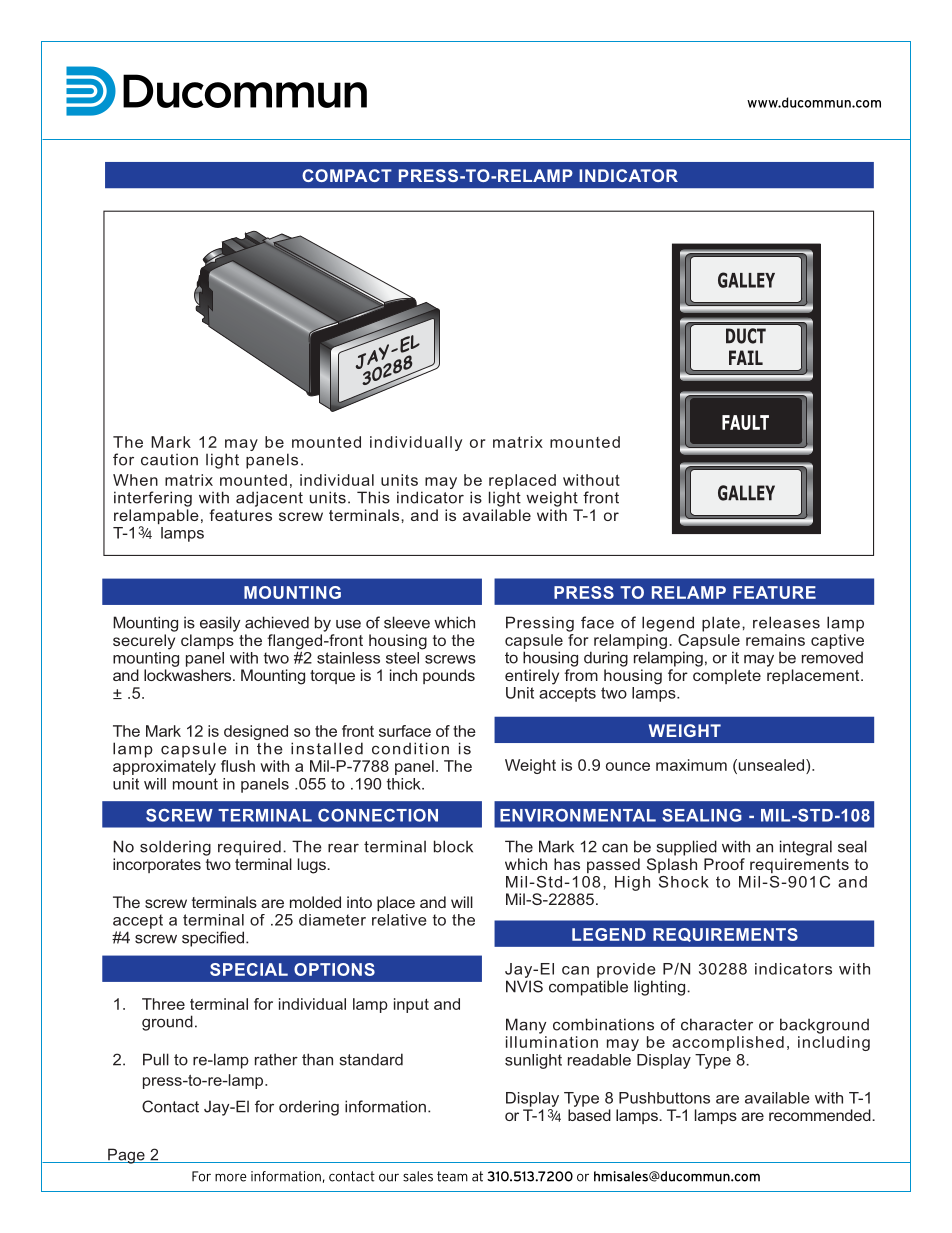 The height and width of the screenshot is (1233, 952). What do you see at coordinates (746, 357) in the screenshot?
I see `FAIL` at bounding box center [746, 357].
